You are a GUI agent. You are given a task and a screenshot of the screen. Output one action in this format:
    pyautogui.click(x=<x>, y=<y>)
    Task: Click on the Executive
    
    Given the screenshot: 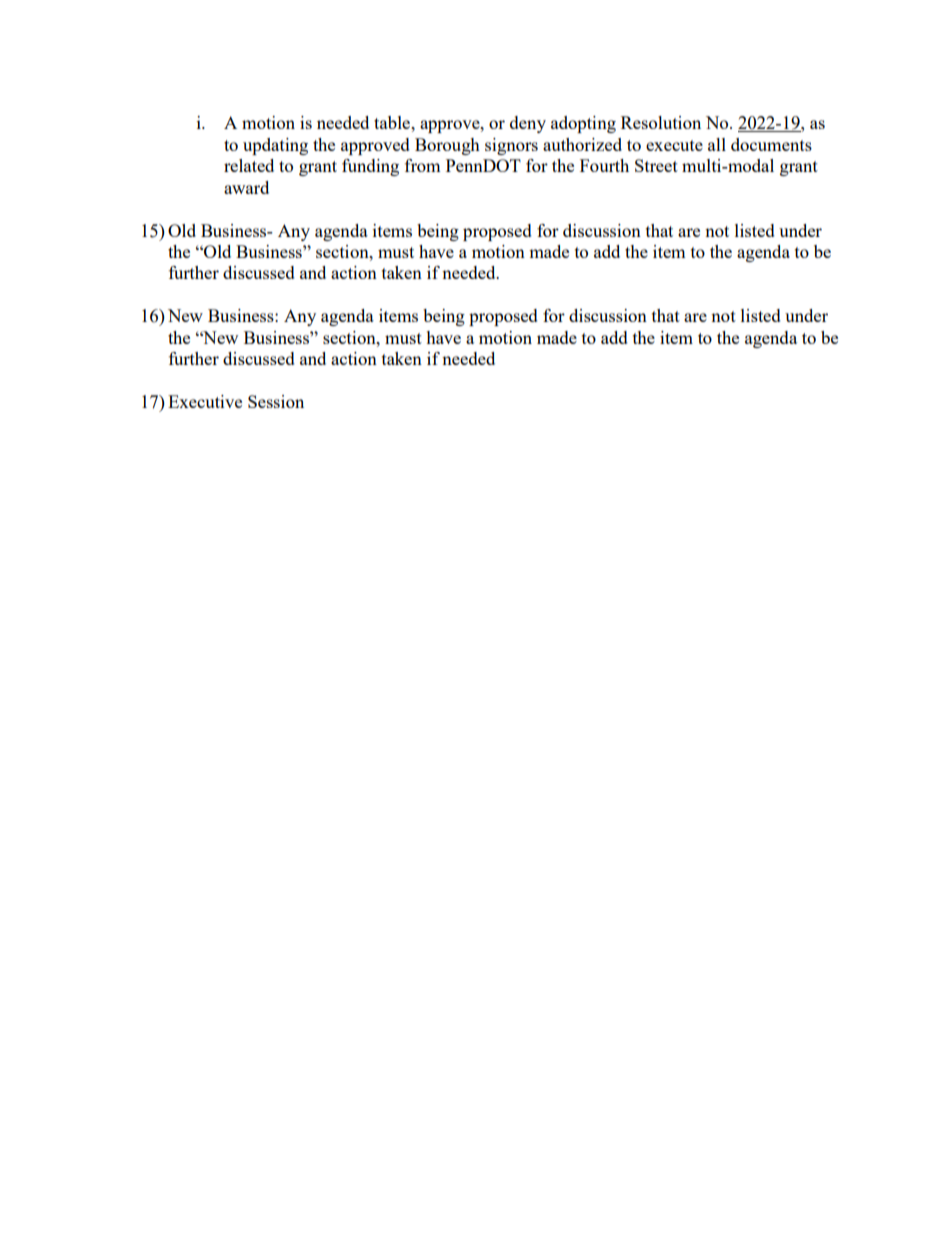 What is the action you would take?
    pyautogui.click(x=205, y=401)
